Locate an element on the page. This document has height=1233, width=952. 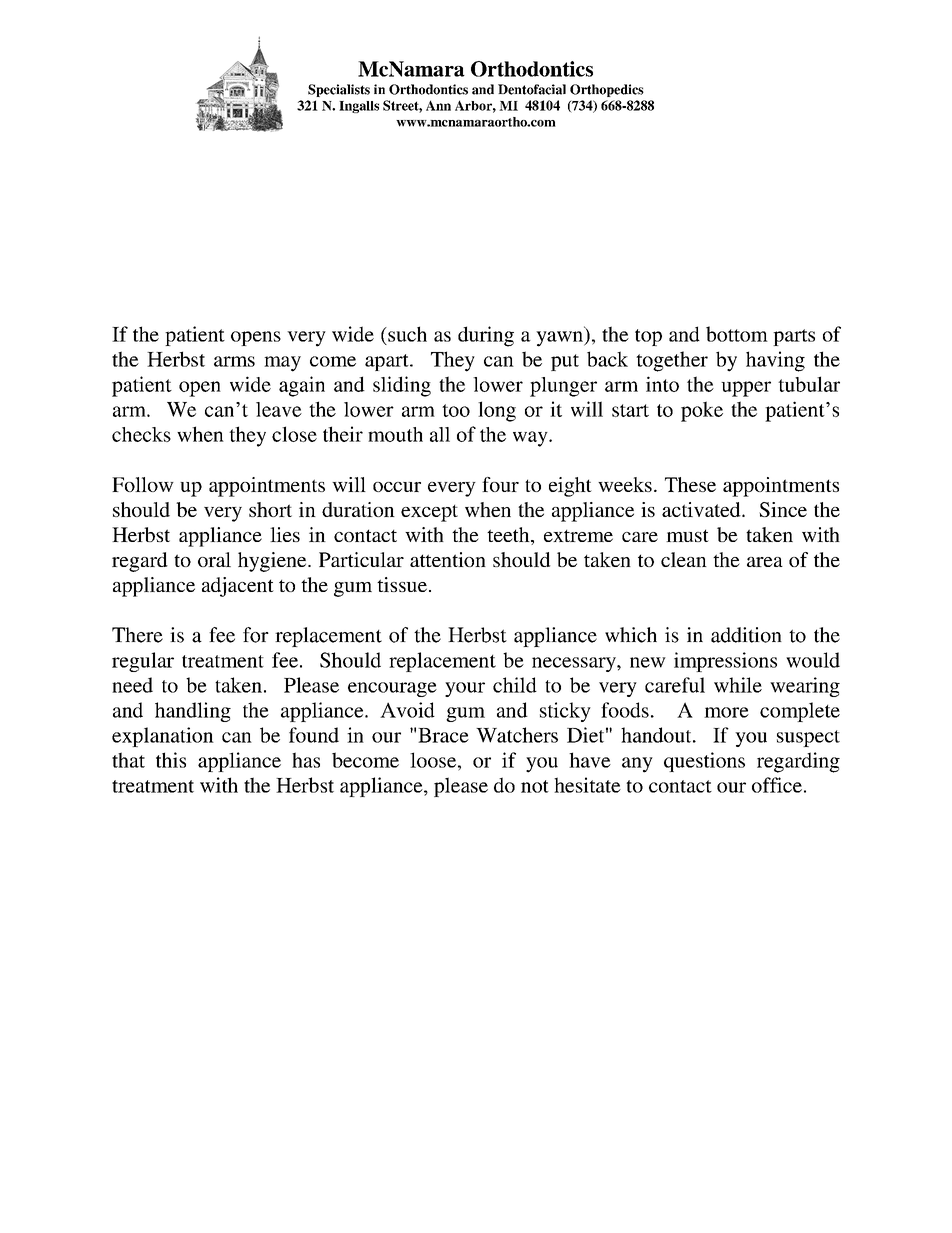
Specialists is located at coordinates (339, 90).
